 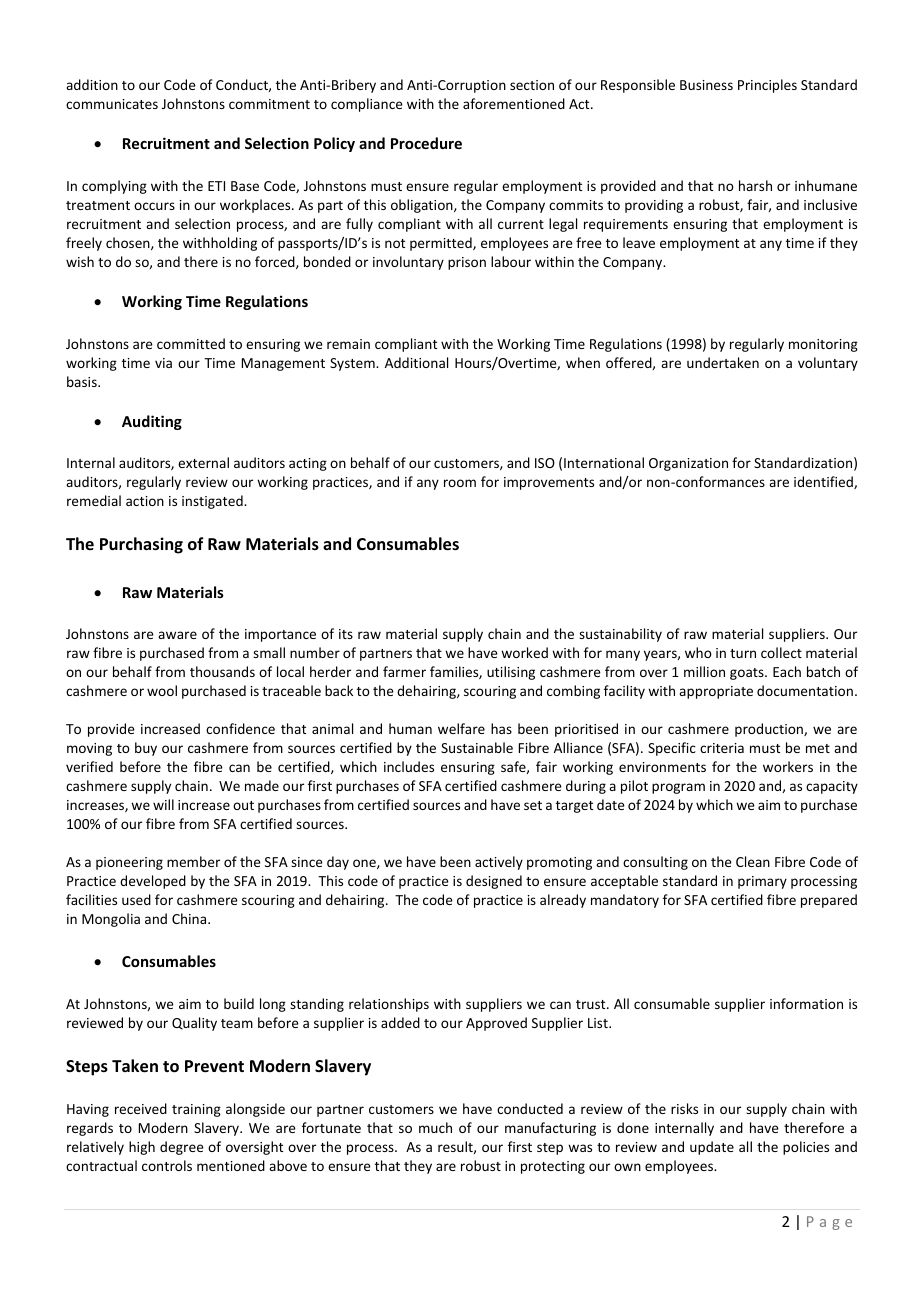 What do you see at coordinates (524, 652) in the screenshot?
I see `worked` at bounding box center [524, 652].
